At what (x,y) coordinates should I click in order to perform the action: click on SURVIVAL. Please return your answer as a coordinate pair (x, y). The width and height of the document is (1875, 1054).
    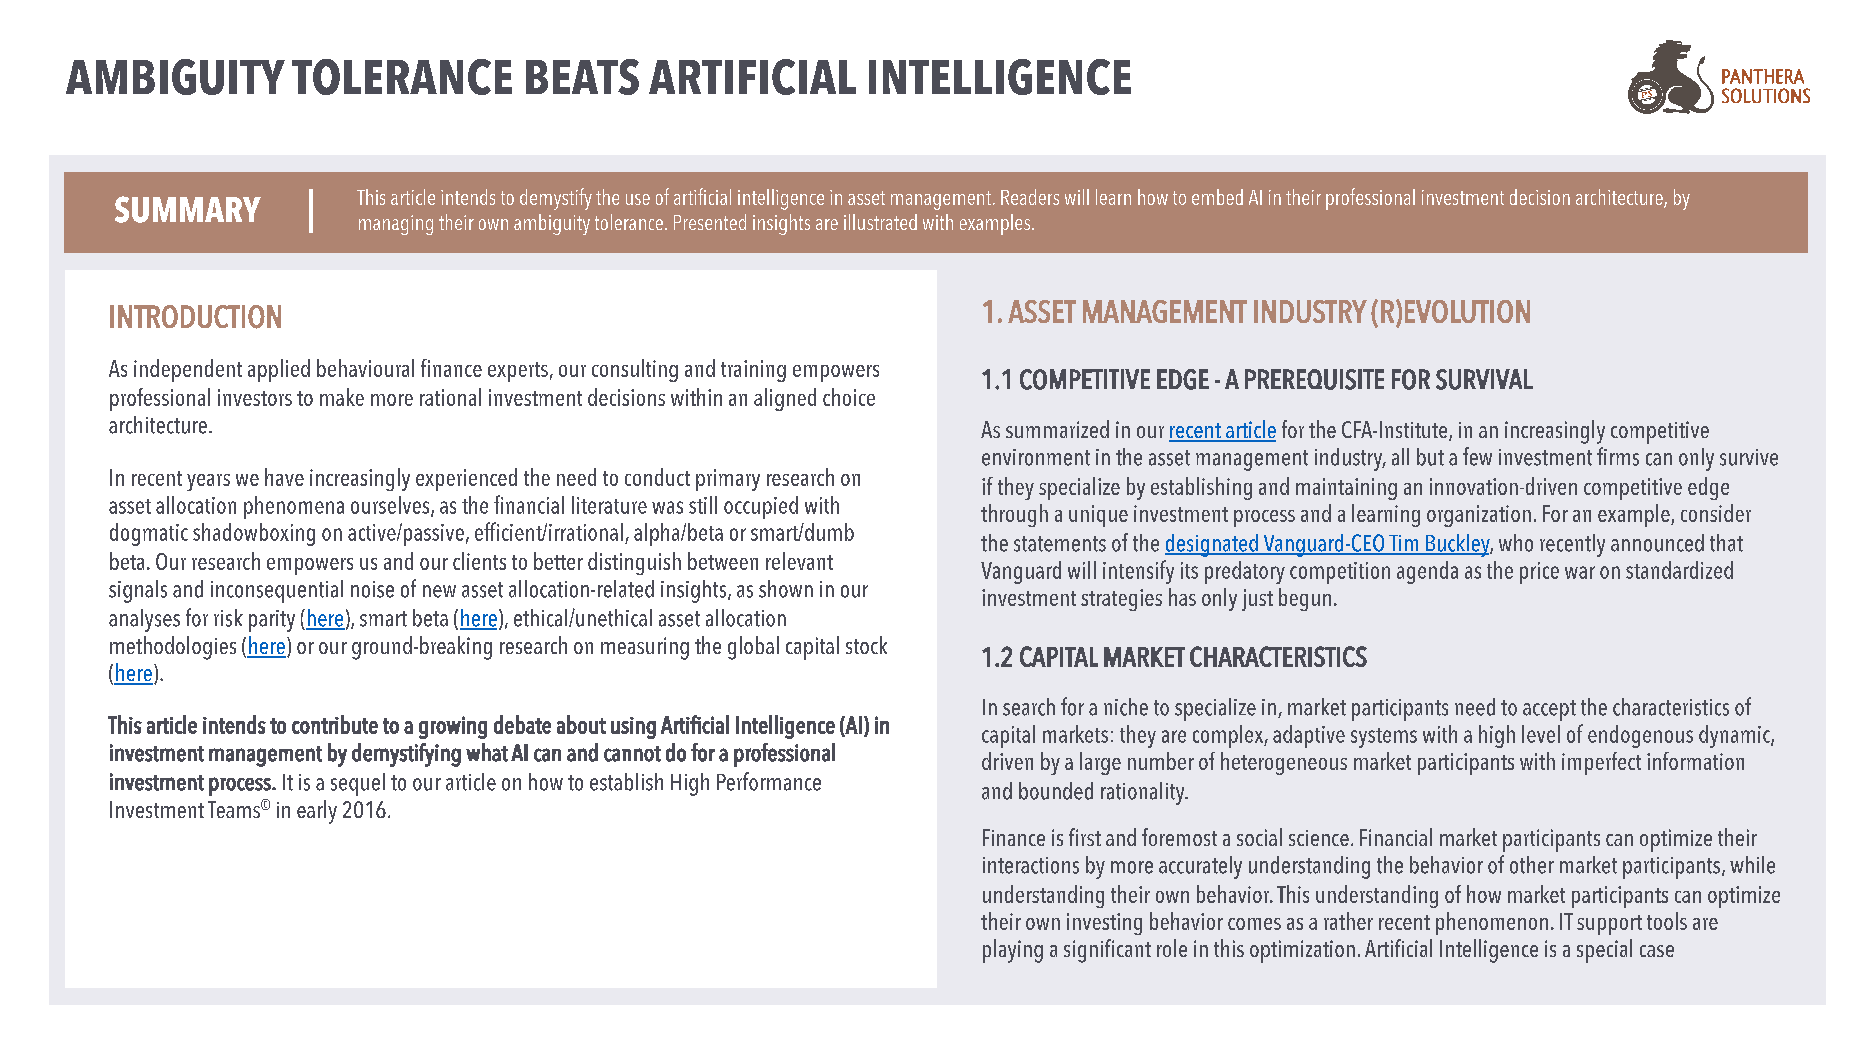
    Looking at the image, I should click on (1484, 379).
